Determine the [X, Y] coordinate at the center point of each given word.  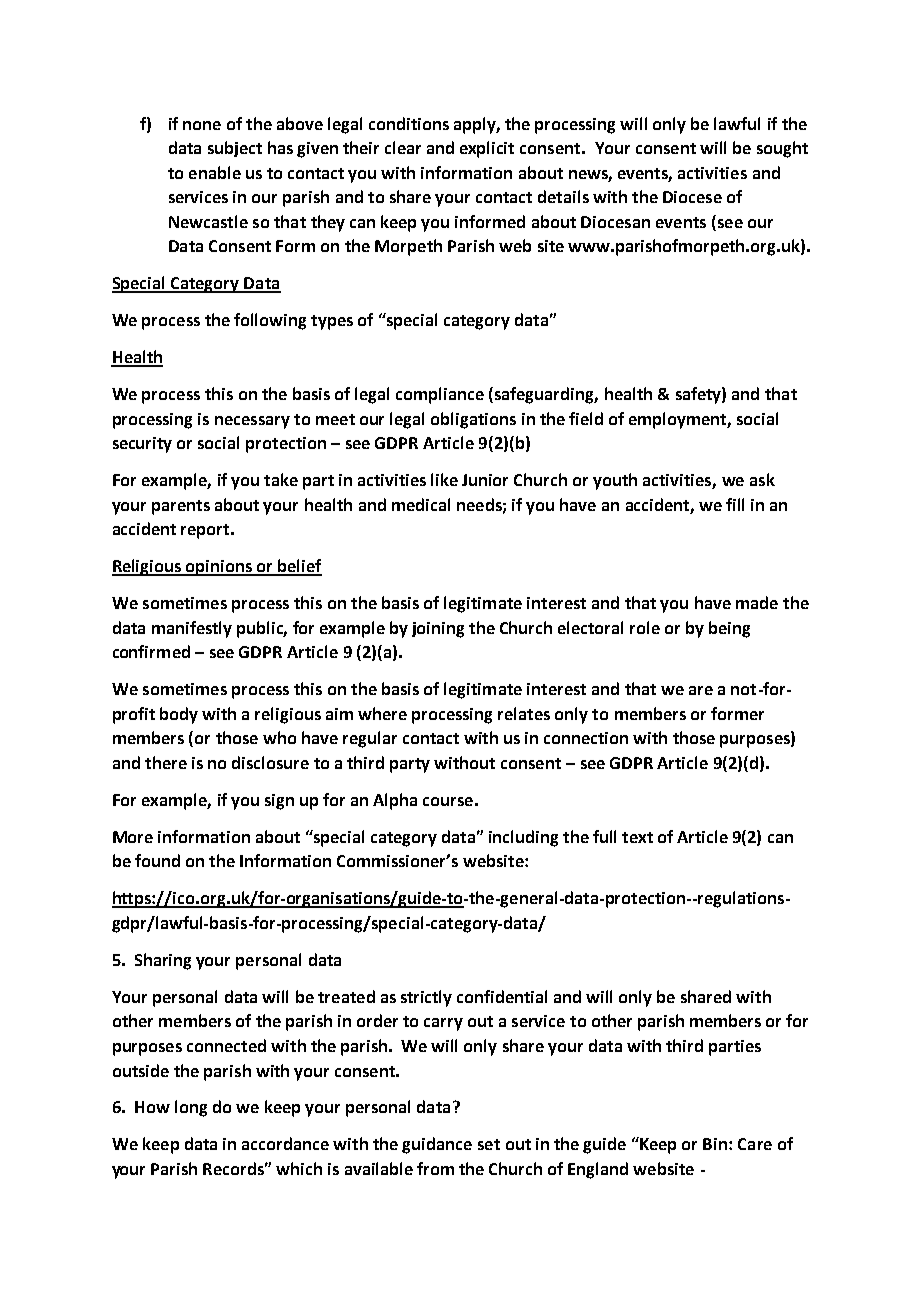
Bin [716, 1144]
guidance [437, 1145]
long [191, 1108]
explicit [487, 149]
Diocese [692, 197]
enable [215, 172]
